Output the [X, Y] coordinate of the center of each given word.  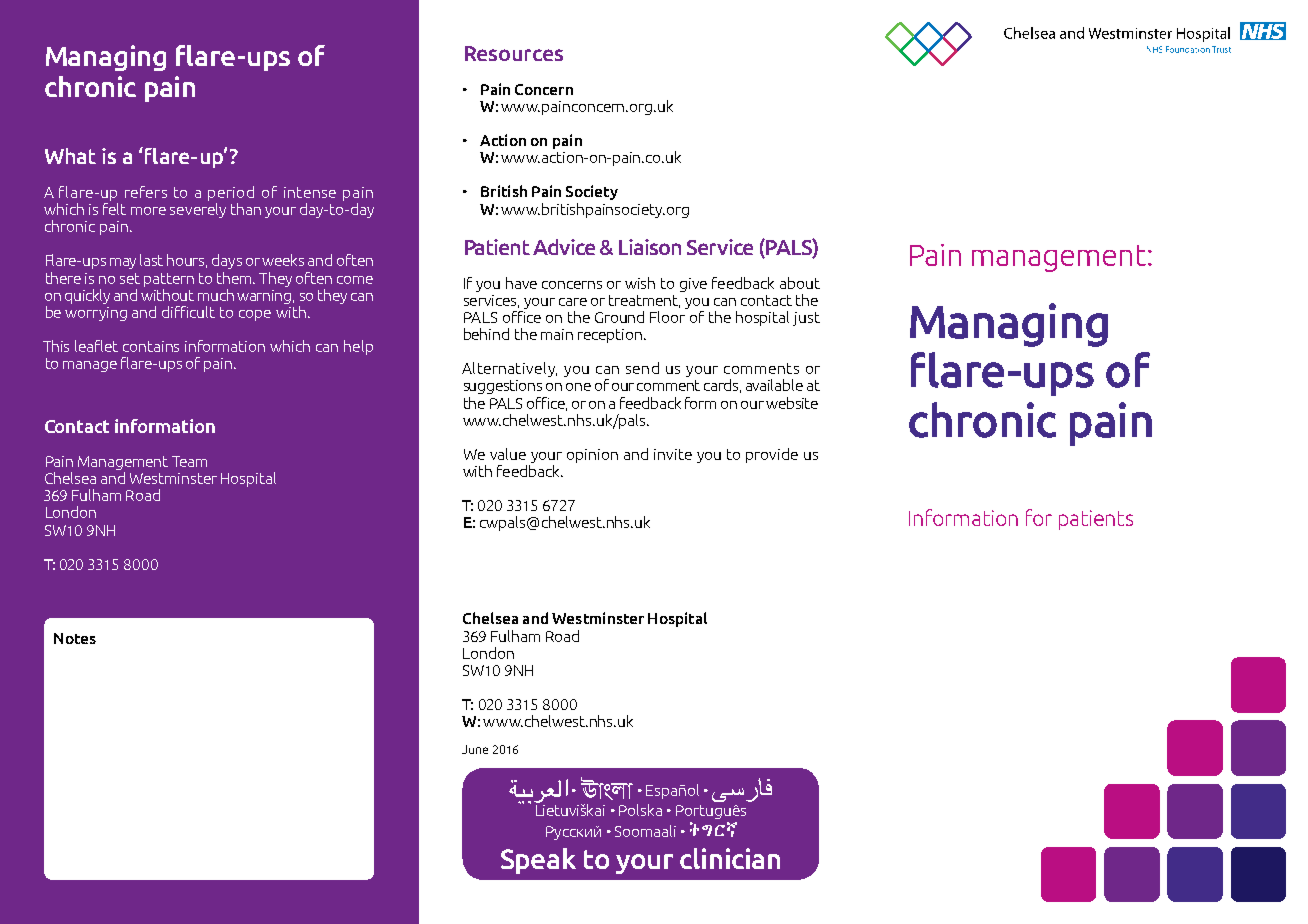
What [70, 156]
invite [673, 454]
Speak [538, 861]
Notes [75, 638]
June [475, 749]
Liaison [650, 247]
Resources [514, 53]
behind [486, 334]
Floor [669, 315]
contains [151, 346]
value [508, 454]
